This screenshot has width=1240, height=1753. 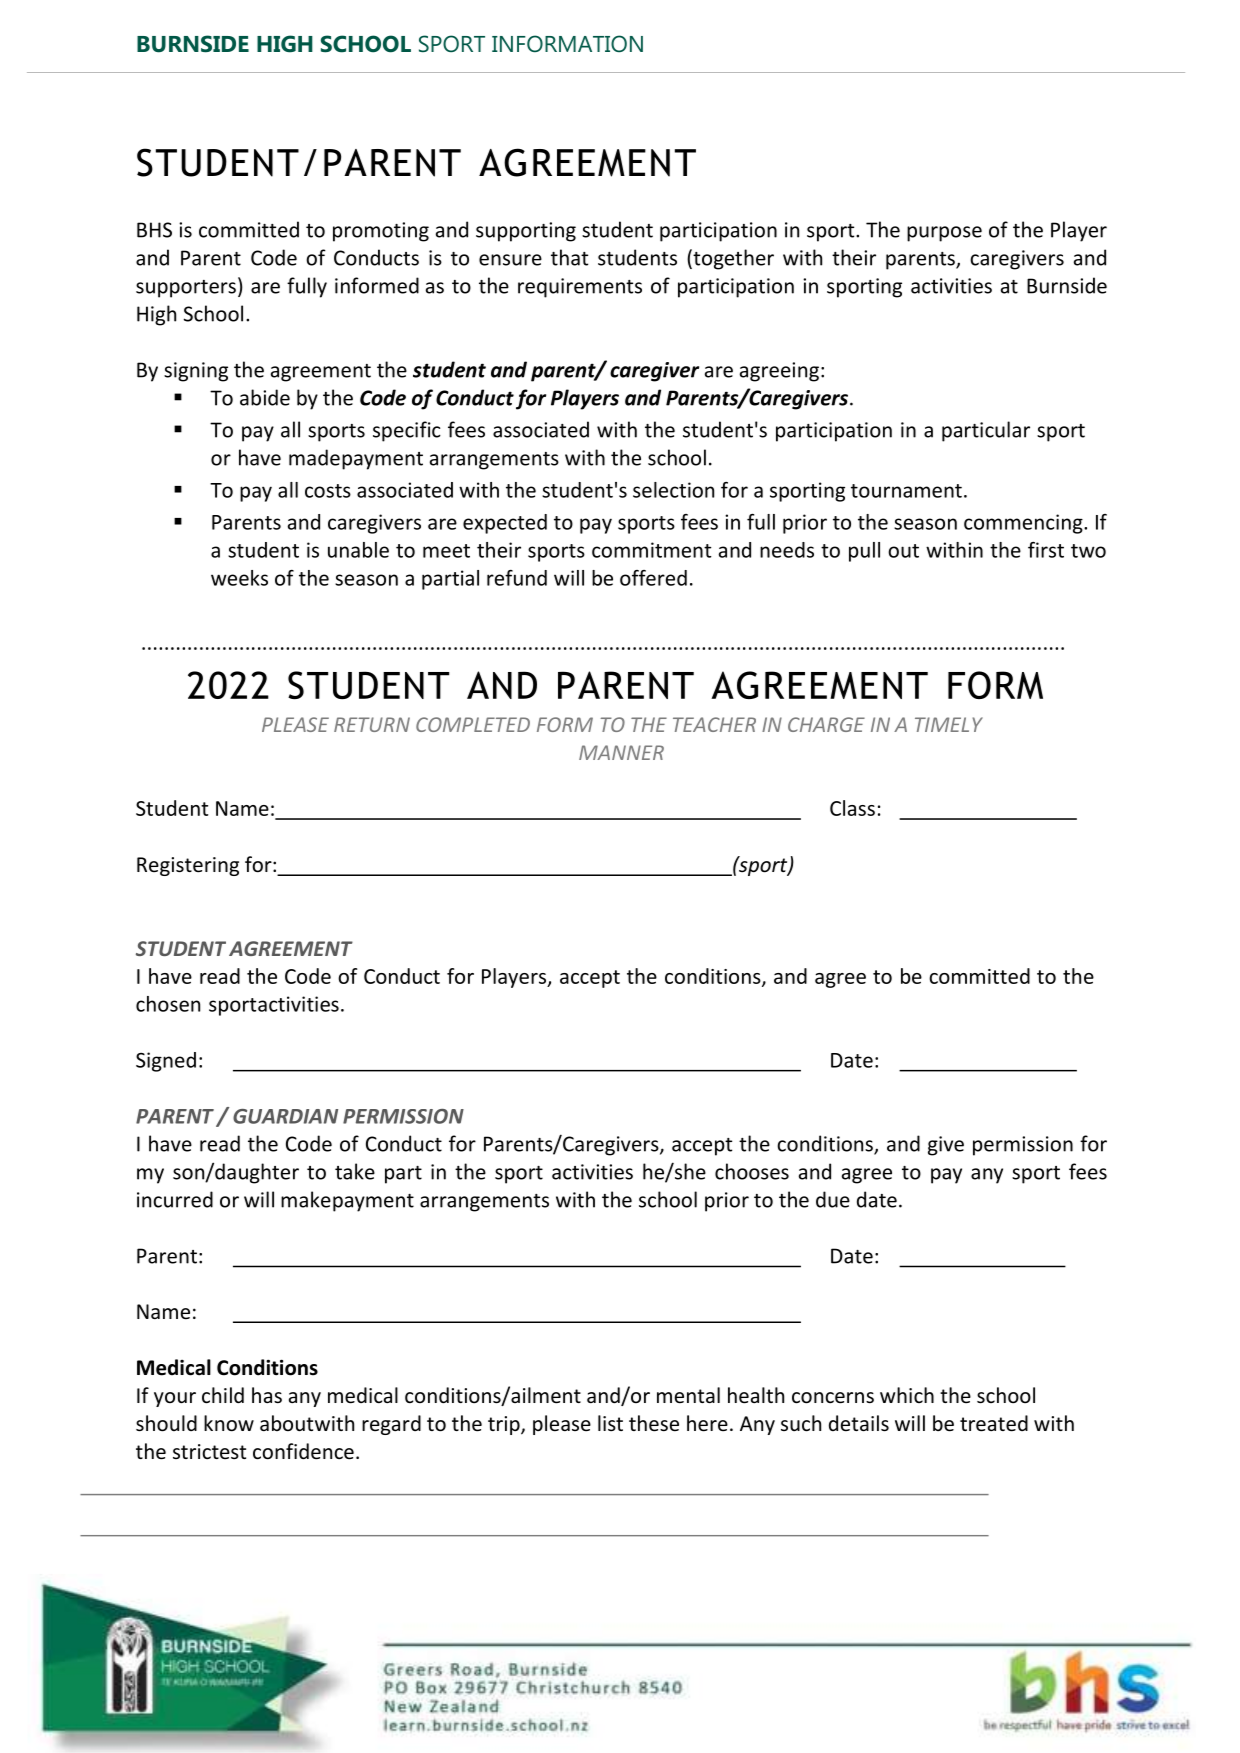 What do you see at coordinates (285, 1116) in the screenshot?
I see `GUARDIAN` at bounding box center [285, 1116].
